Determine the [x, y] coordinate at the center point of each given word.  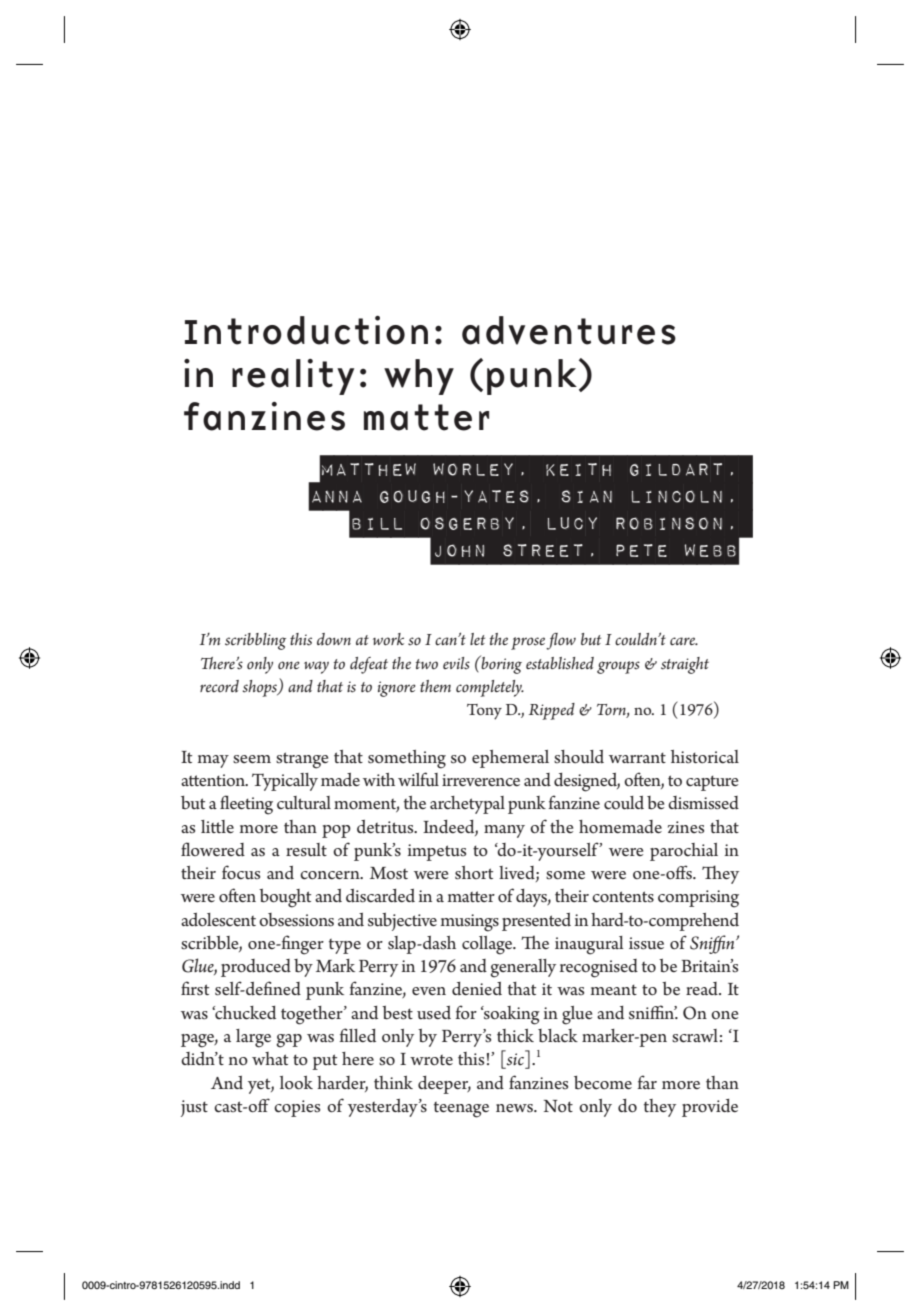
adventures [569, 330]
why [419, 377]
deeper [444, 1085]
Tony [484, 712]
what [270, 1058]
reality [293, 377]
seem [252, 759]
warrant [637, 757]
